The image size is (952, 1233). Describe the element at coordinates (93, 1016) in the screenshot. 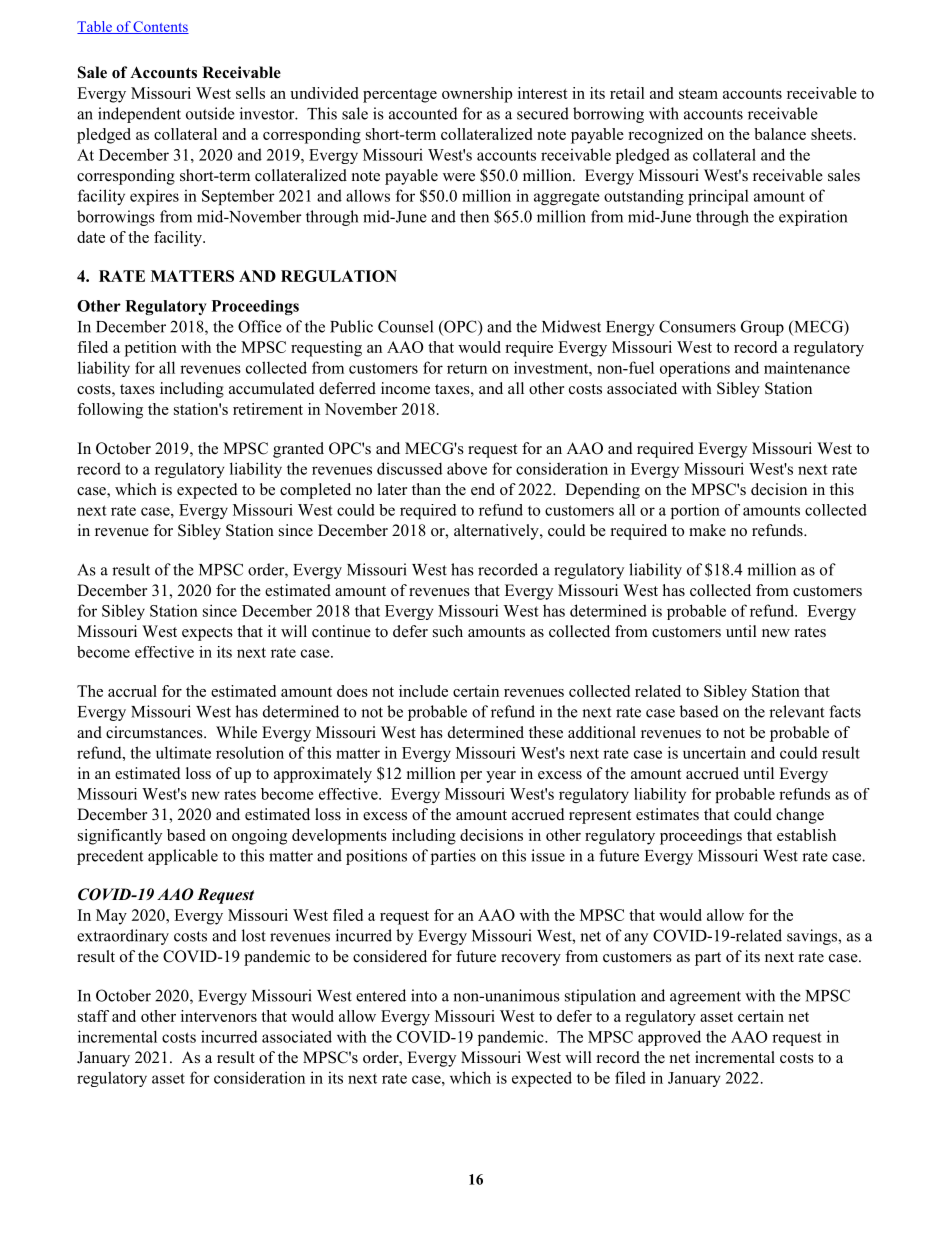

I see `staff` at that location.
